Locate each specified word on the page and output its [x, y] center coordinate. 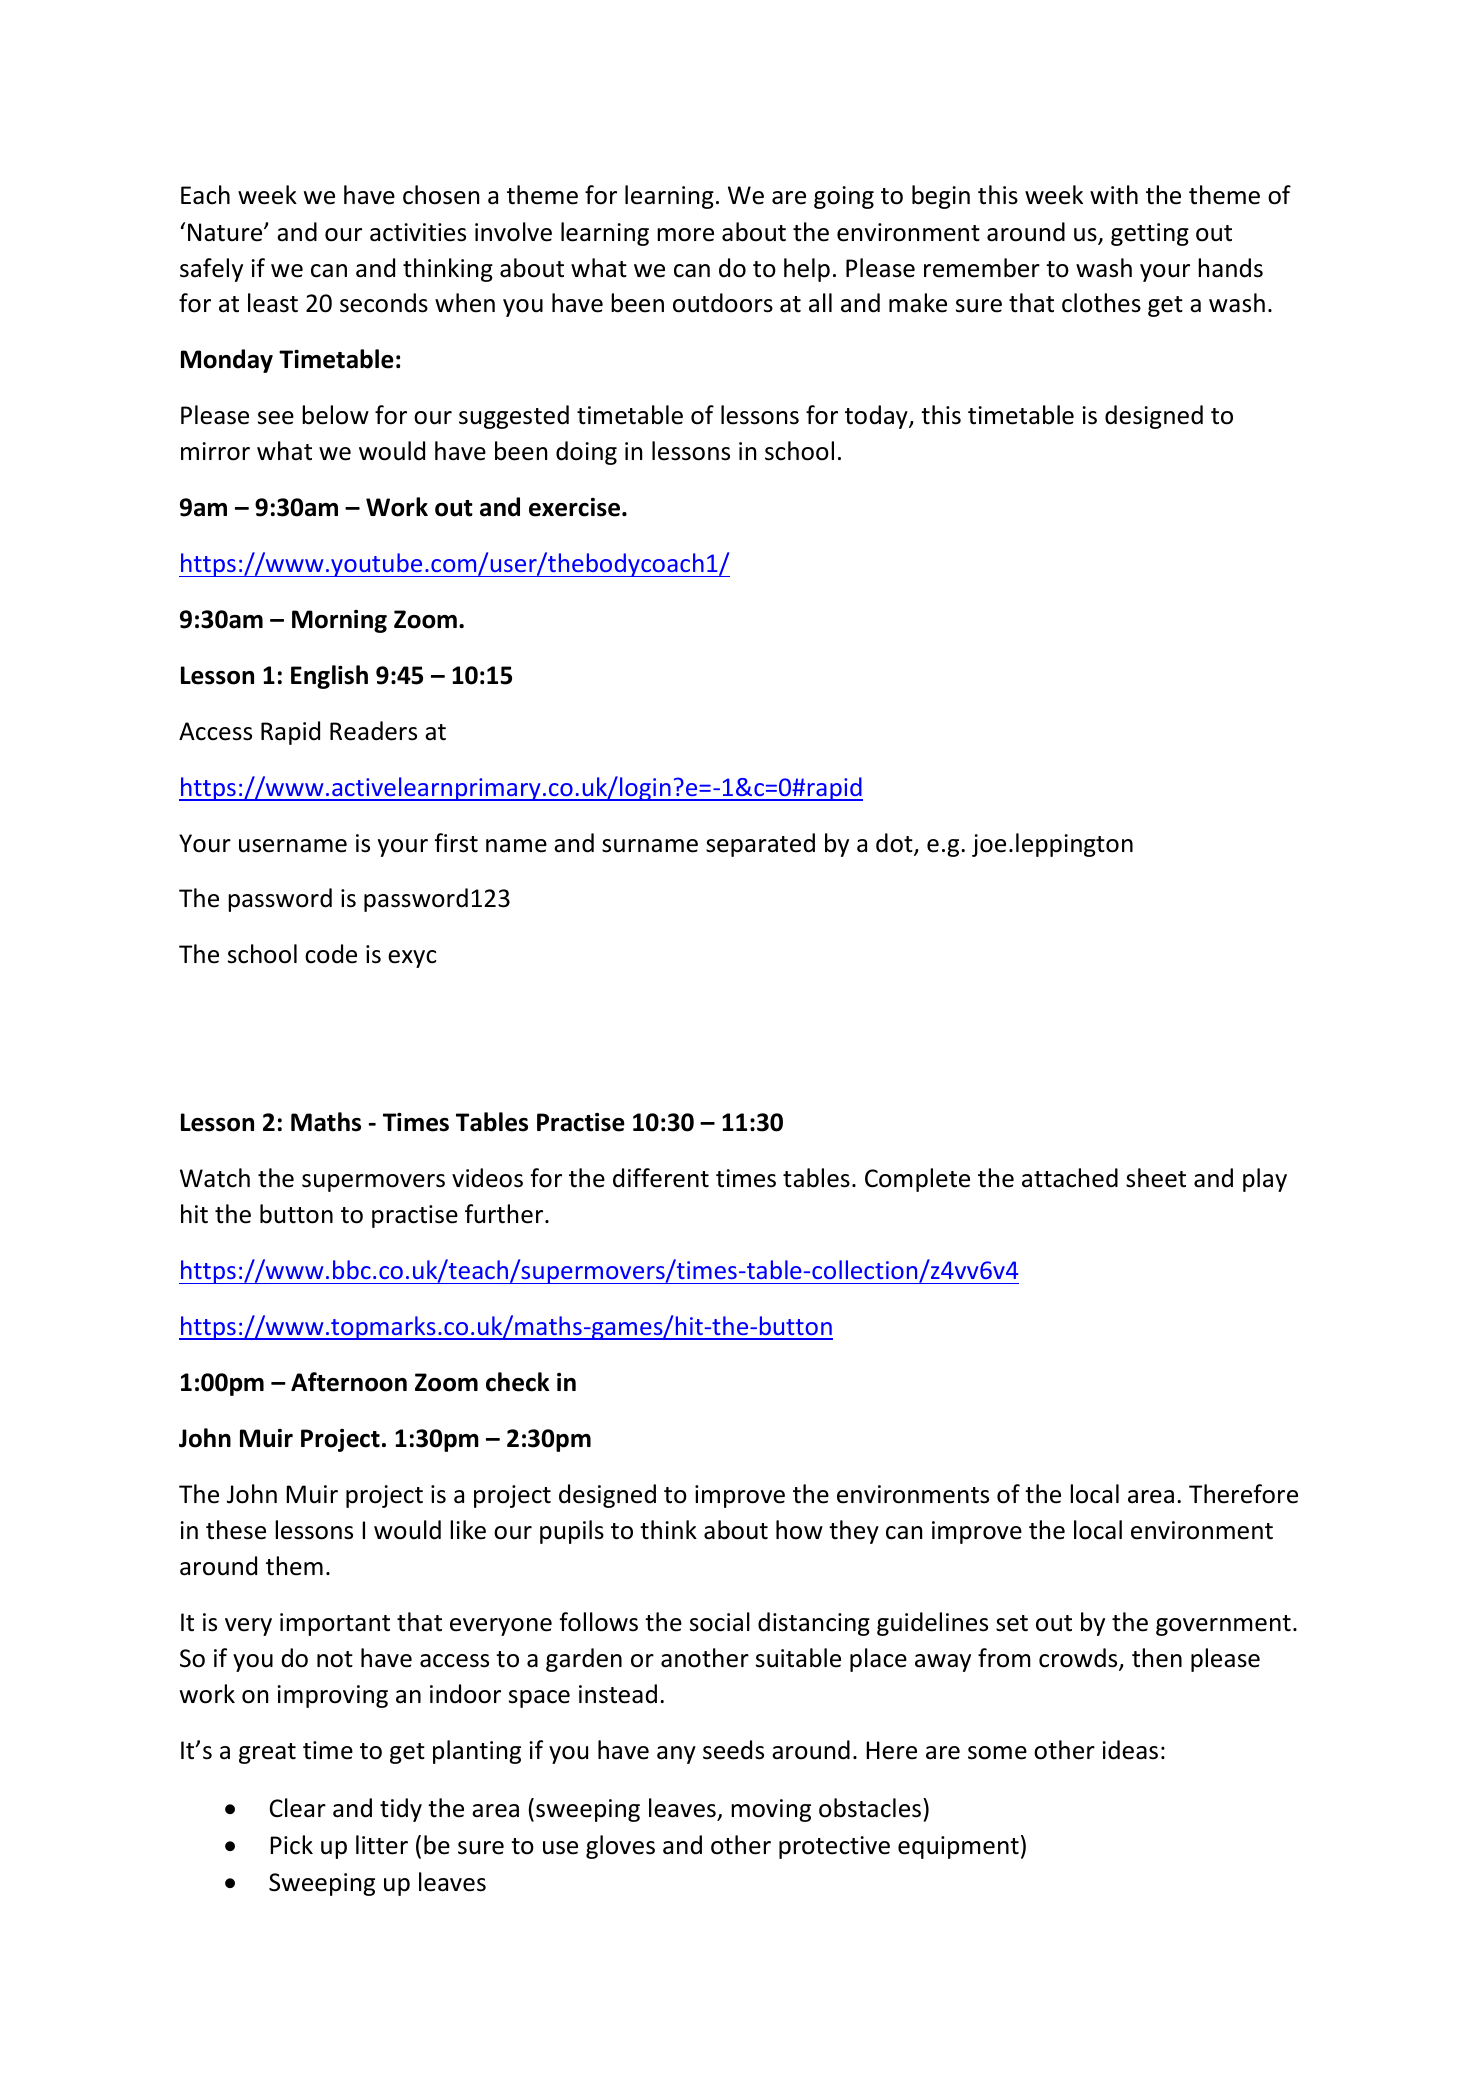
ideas [1130, 1750]
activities [418, 232]
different [661, 1178]
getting [1150, 234]
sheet [1156, 1178]
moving [771, 1810]
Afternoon [349, 1382]
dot [895, 844]
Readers [373, 731]
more [685, 235]
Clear [298, 1808]
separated [760, 845]
